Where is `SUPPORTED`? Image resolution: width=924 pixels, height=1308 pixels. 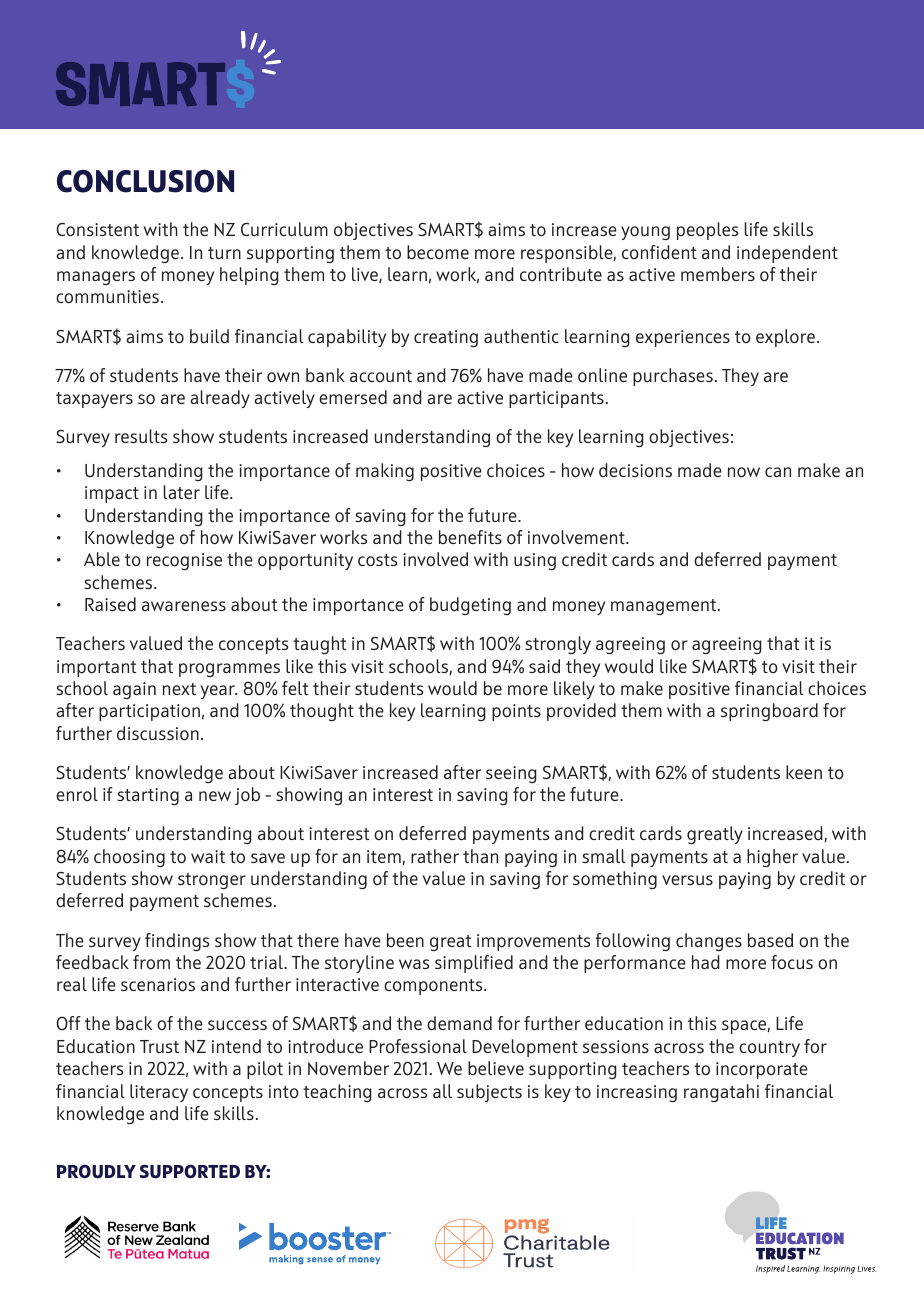
SUPPORTED is located at coordinates (190, 1171).
